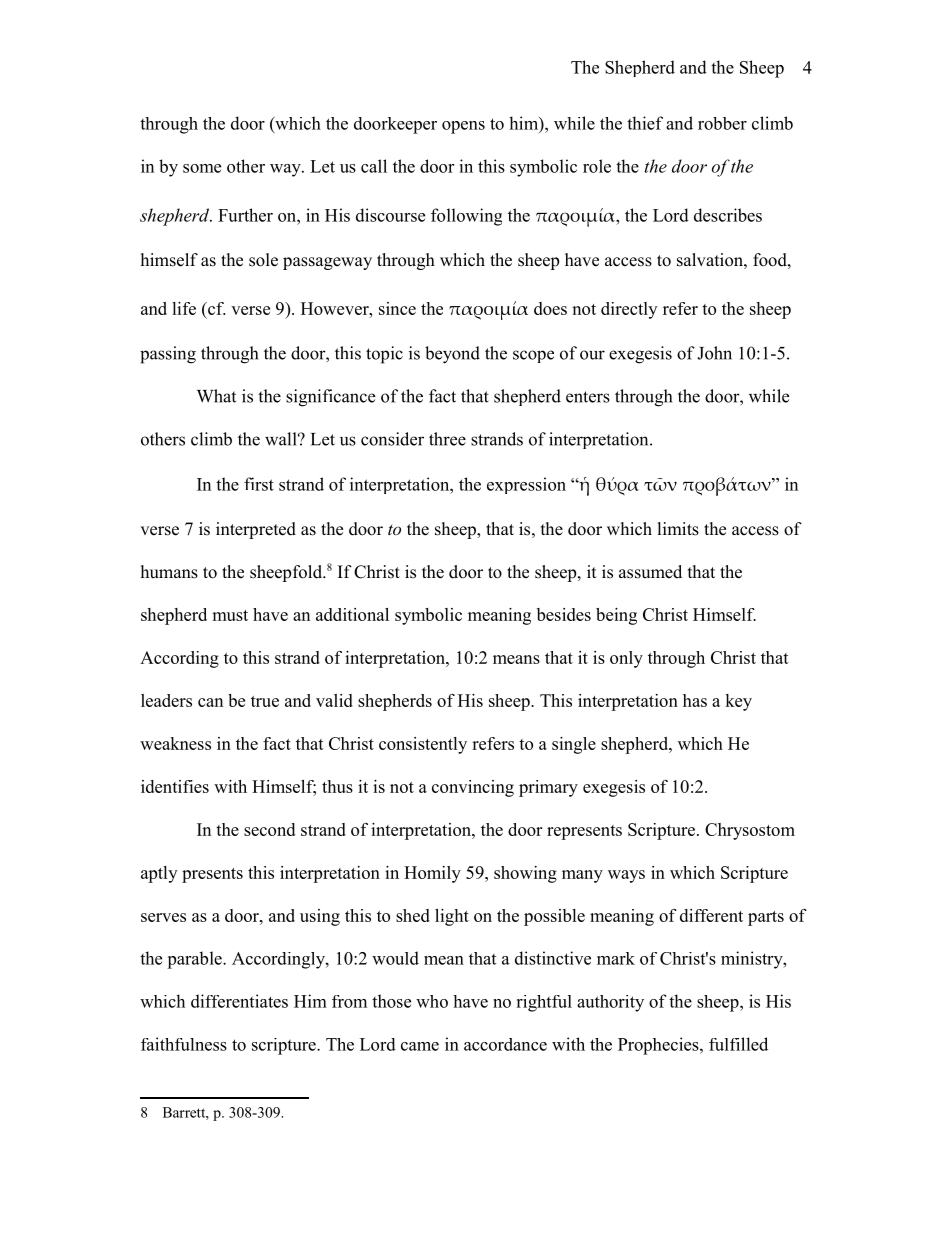  I want to click on faithfulness, so click(184, 1044).
